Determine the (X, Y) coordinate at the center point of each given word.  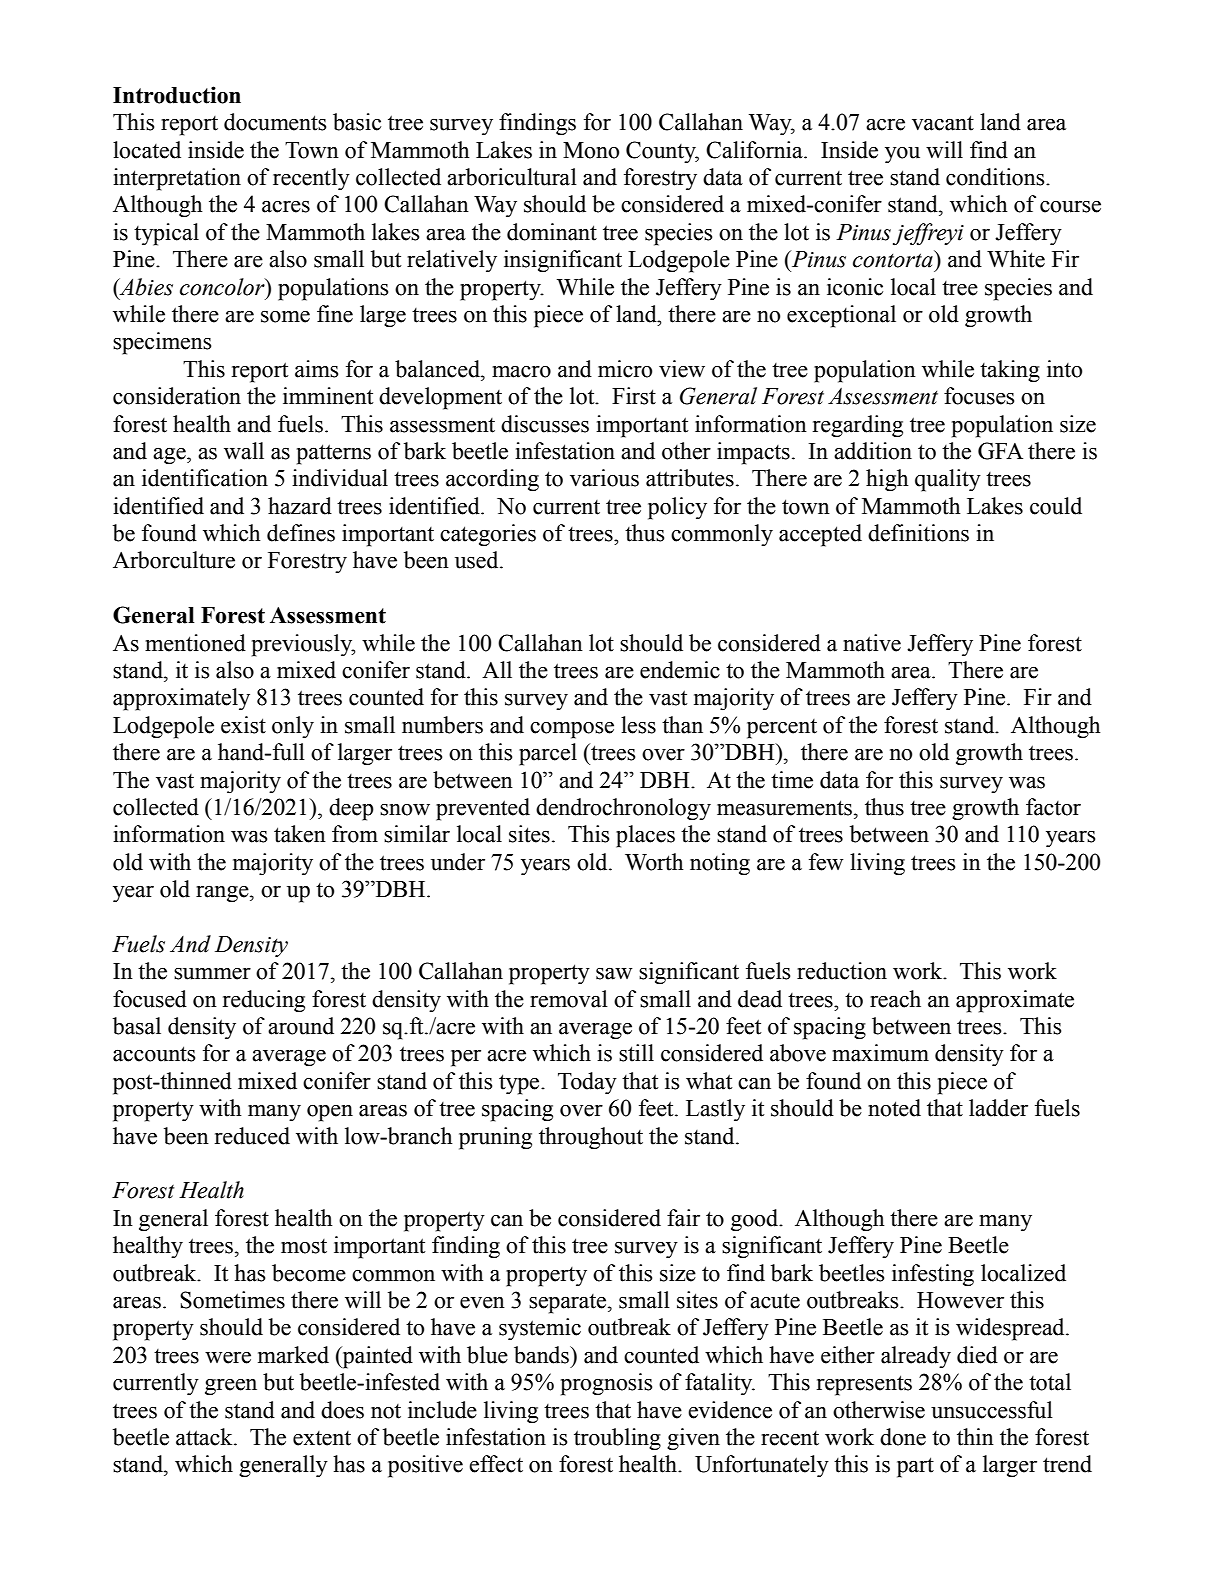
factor (1053, 807)
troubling (617, 1439)
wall (244, 451)
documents (275, 122)
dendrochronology (623, 809)
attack (205, 1437)
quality (948, 480)
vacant (943, 123)
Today (587, 1083)
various (604, 478)
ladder (998, 1108)
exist (243, 725)
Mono (591, 150)
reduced (252, 1136)
